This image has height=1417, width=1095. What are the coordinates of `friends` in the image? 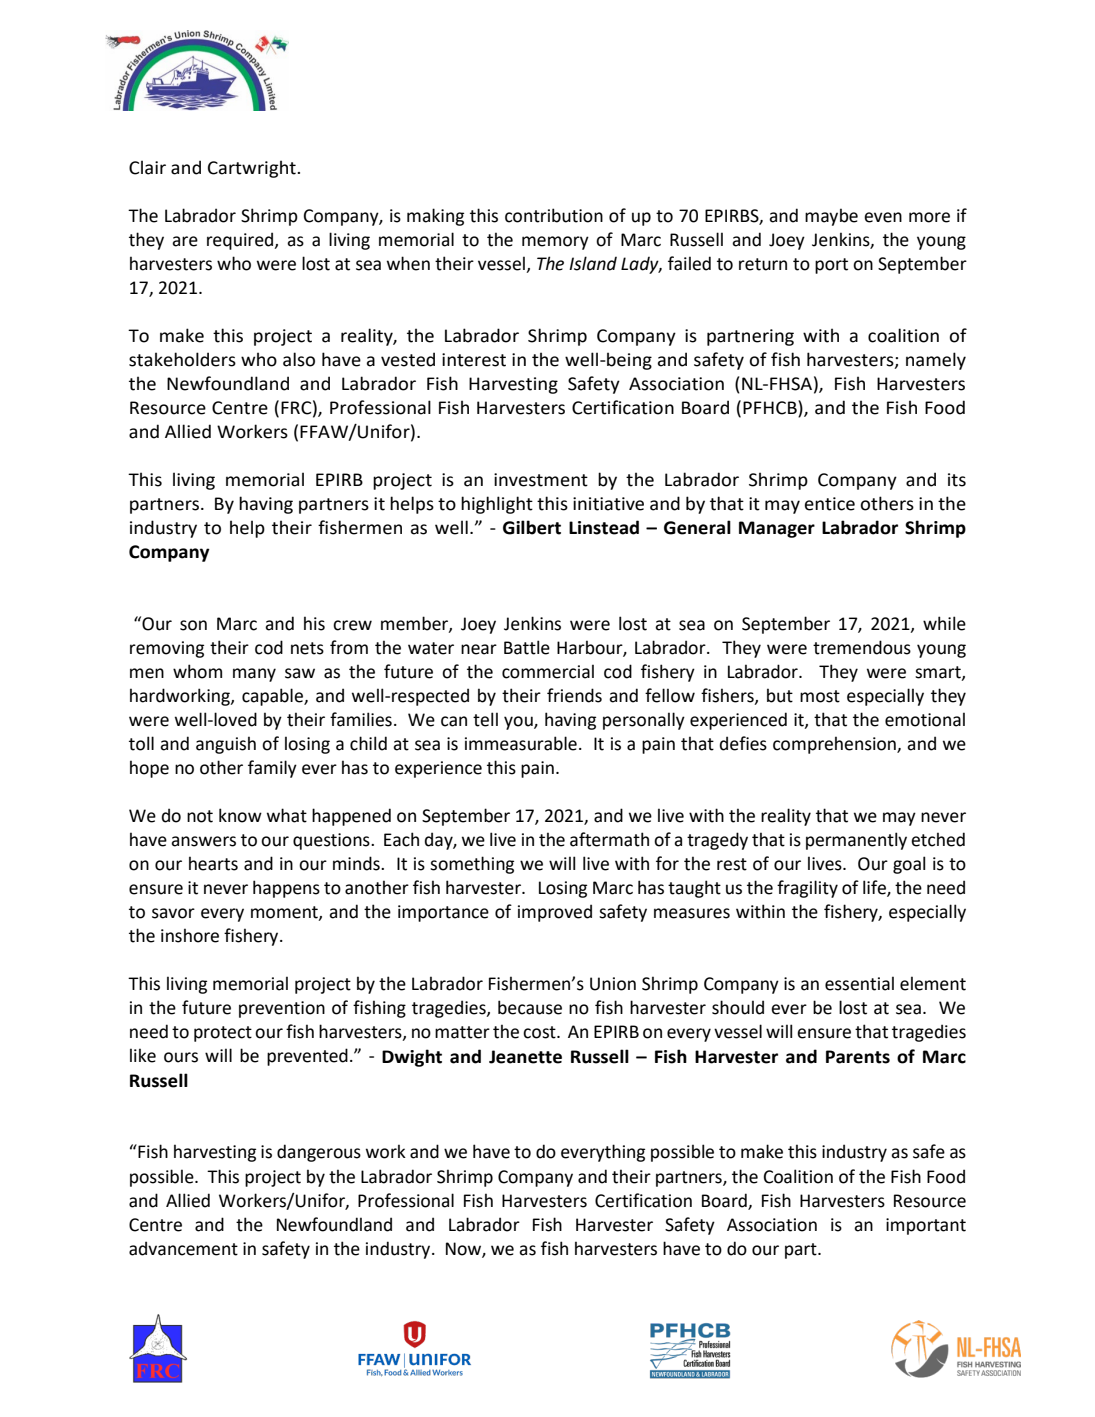 It's located at (574, 695).
